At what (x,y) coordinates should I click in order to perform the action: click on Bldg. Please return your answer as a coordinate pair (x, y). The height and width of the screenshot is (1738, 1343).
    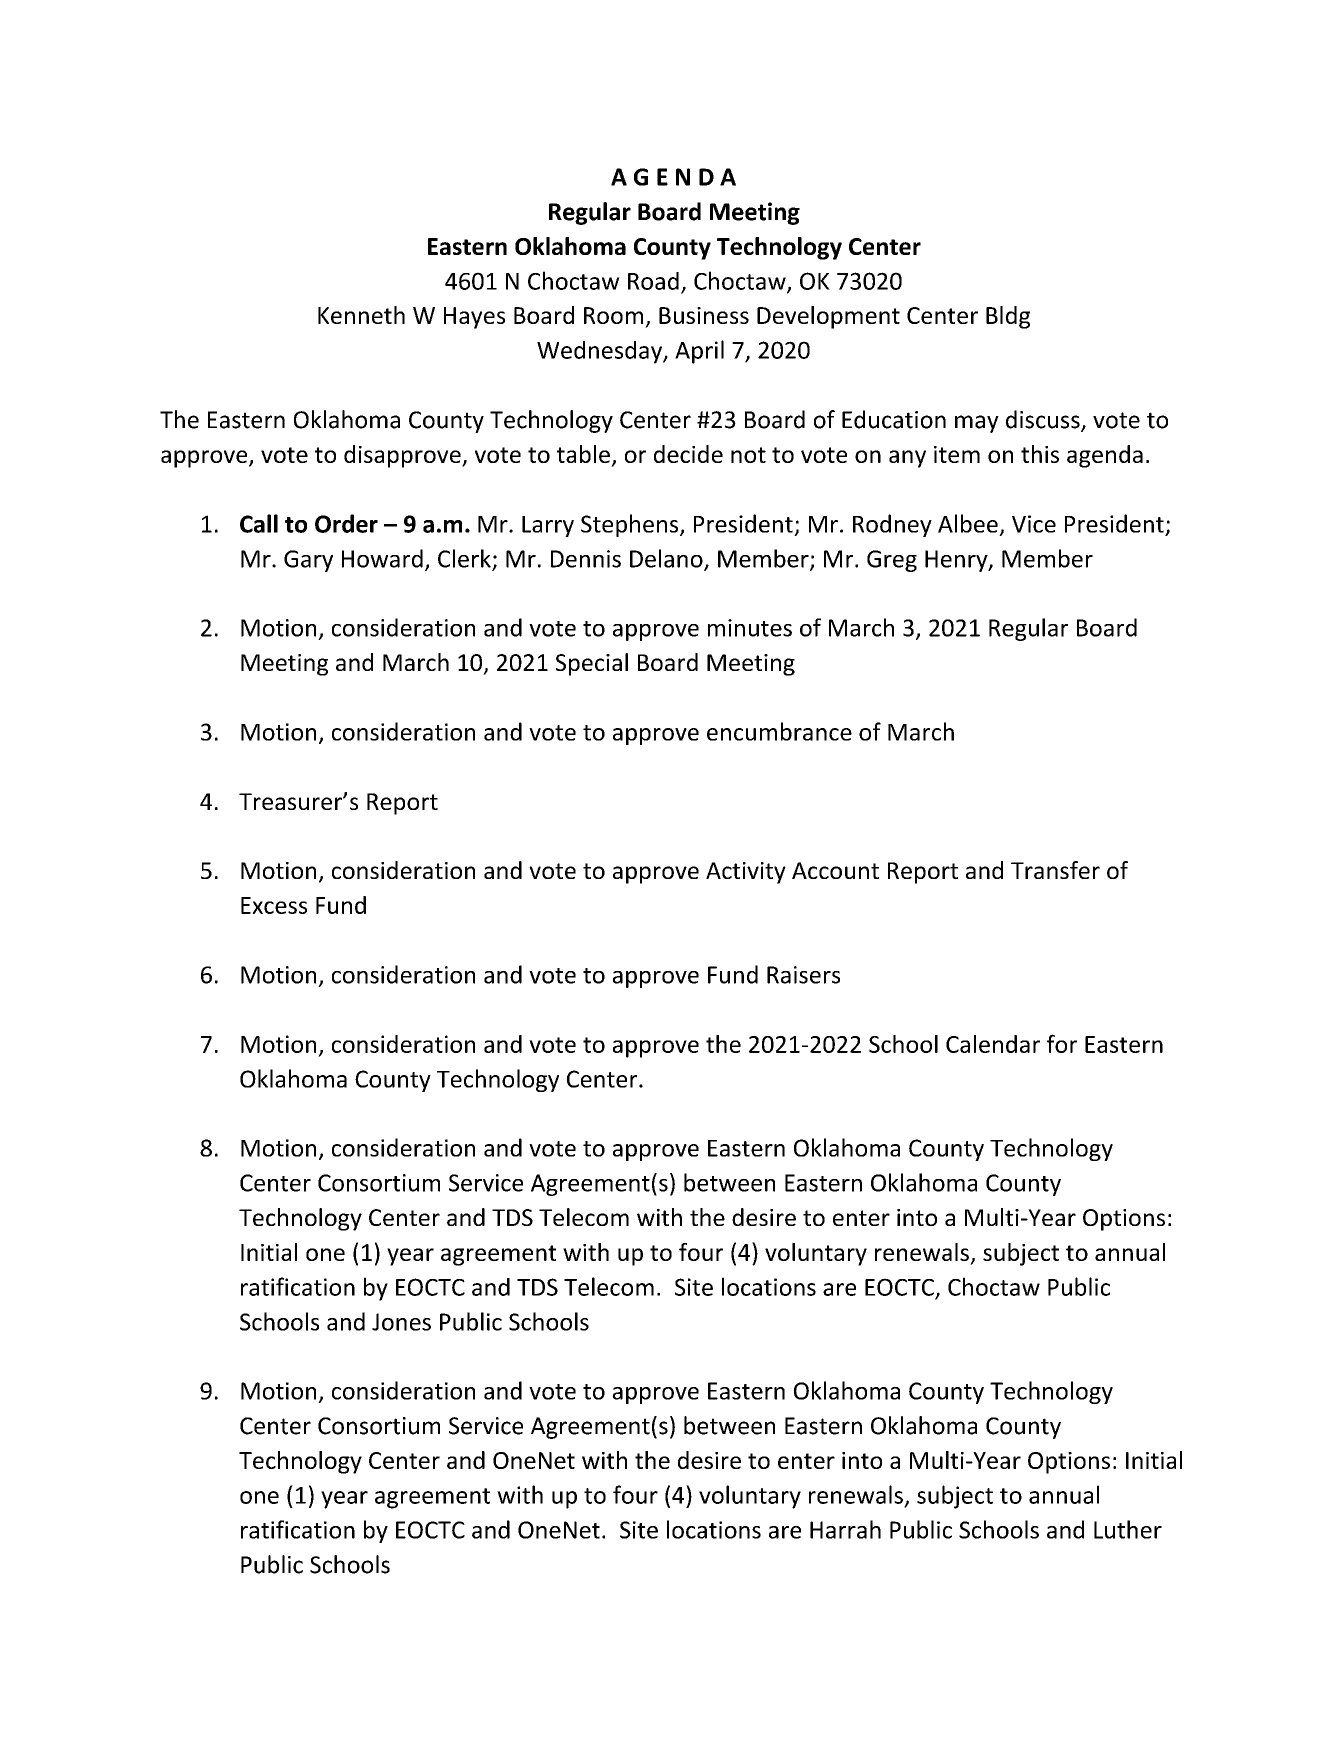
    Looking at the image, I should click on (1008, 317).
